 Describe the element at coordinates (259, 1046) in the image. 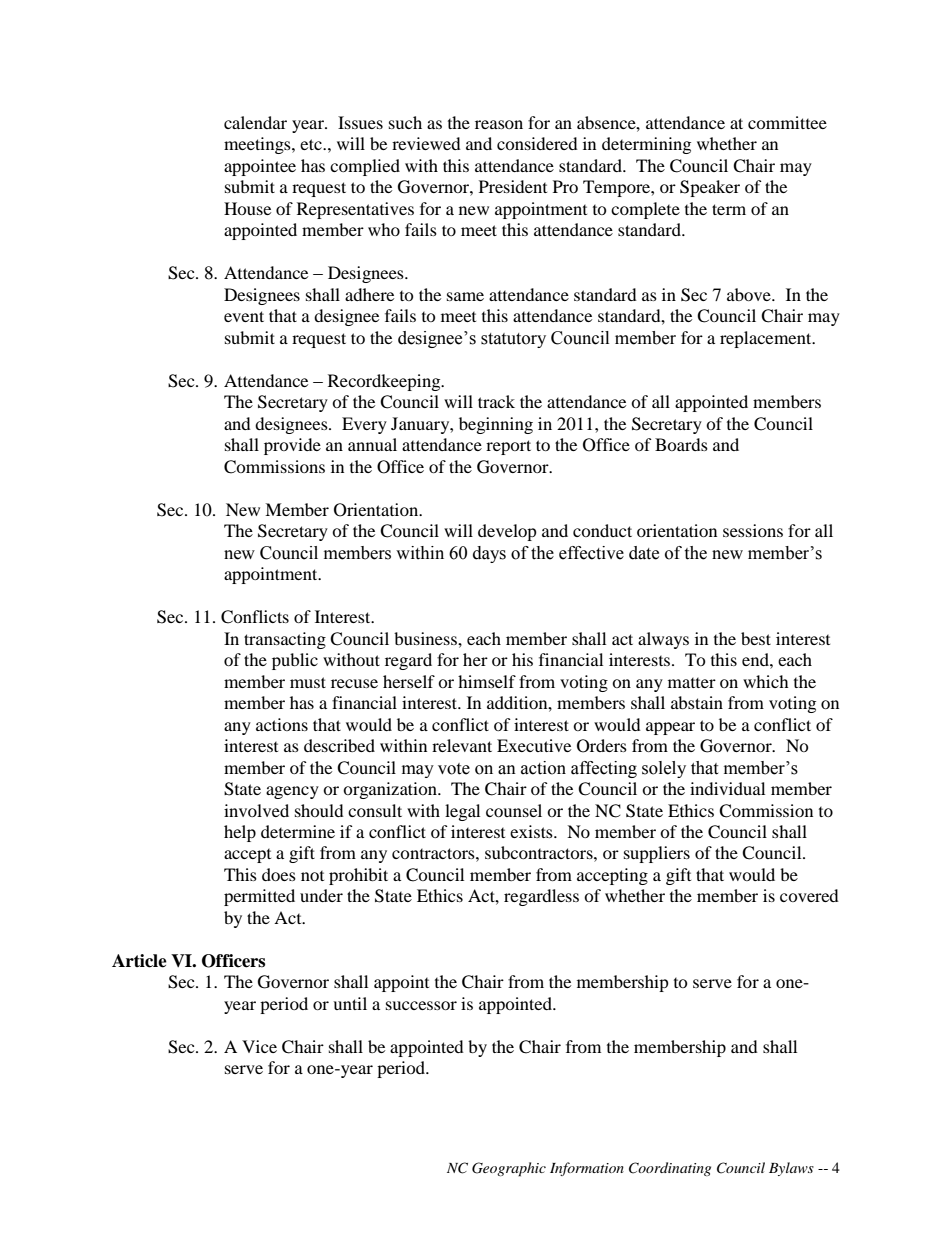

I see `Vice` at that location.
